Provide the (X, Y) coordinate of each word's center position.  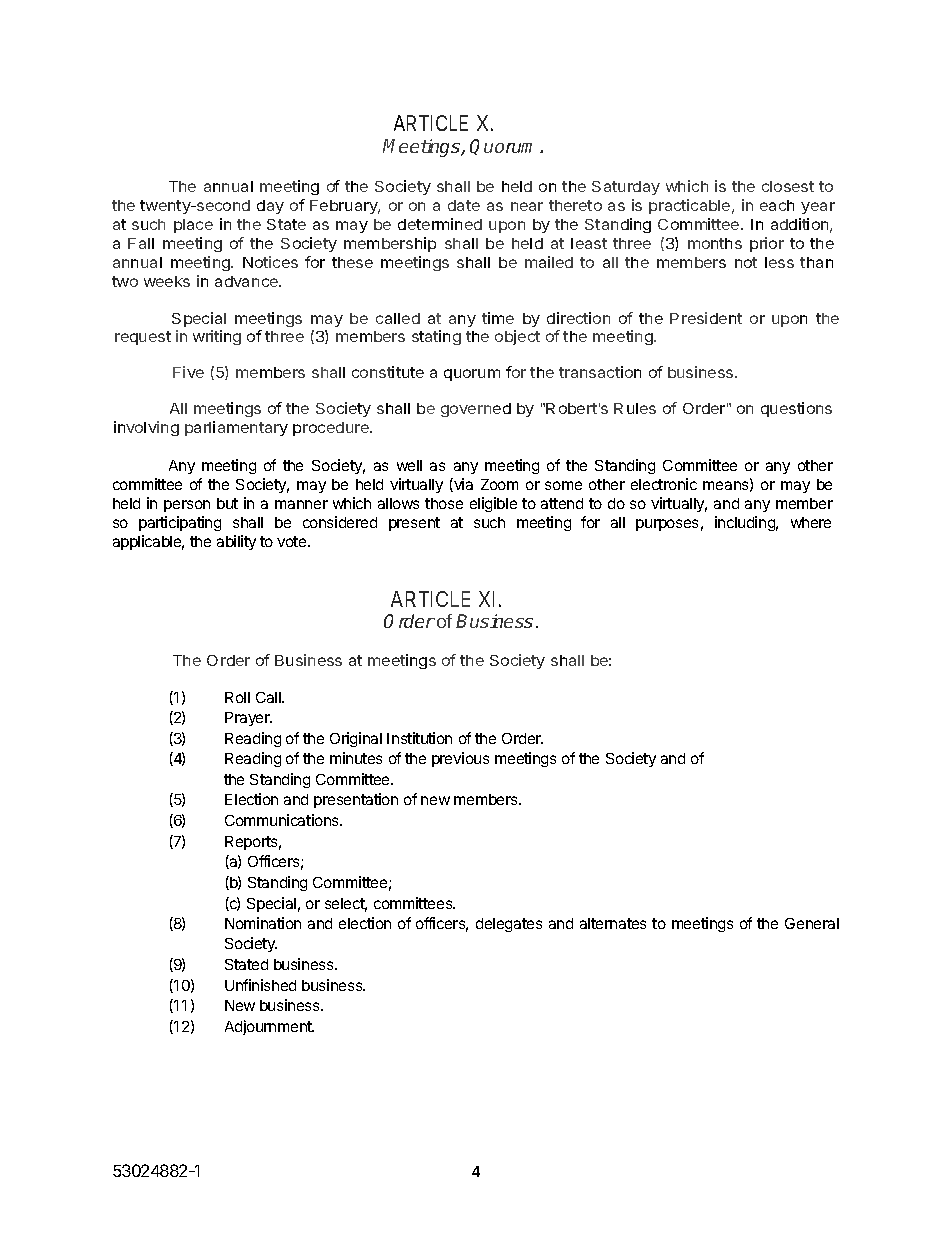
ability (236, 542)
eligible (493, 504)
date (464, 205)
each (777, 205)
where (811, 522)
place (193, 226)
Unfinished (260, 985)
